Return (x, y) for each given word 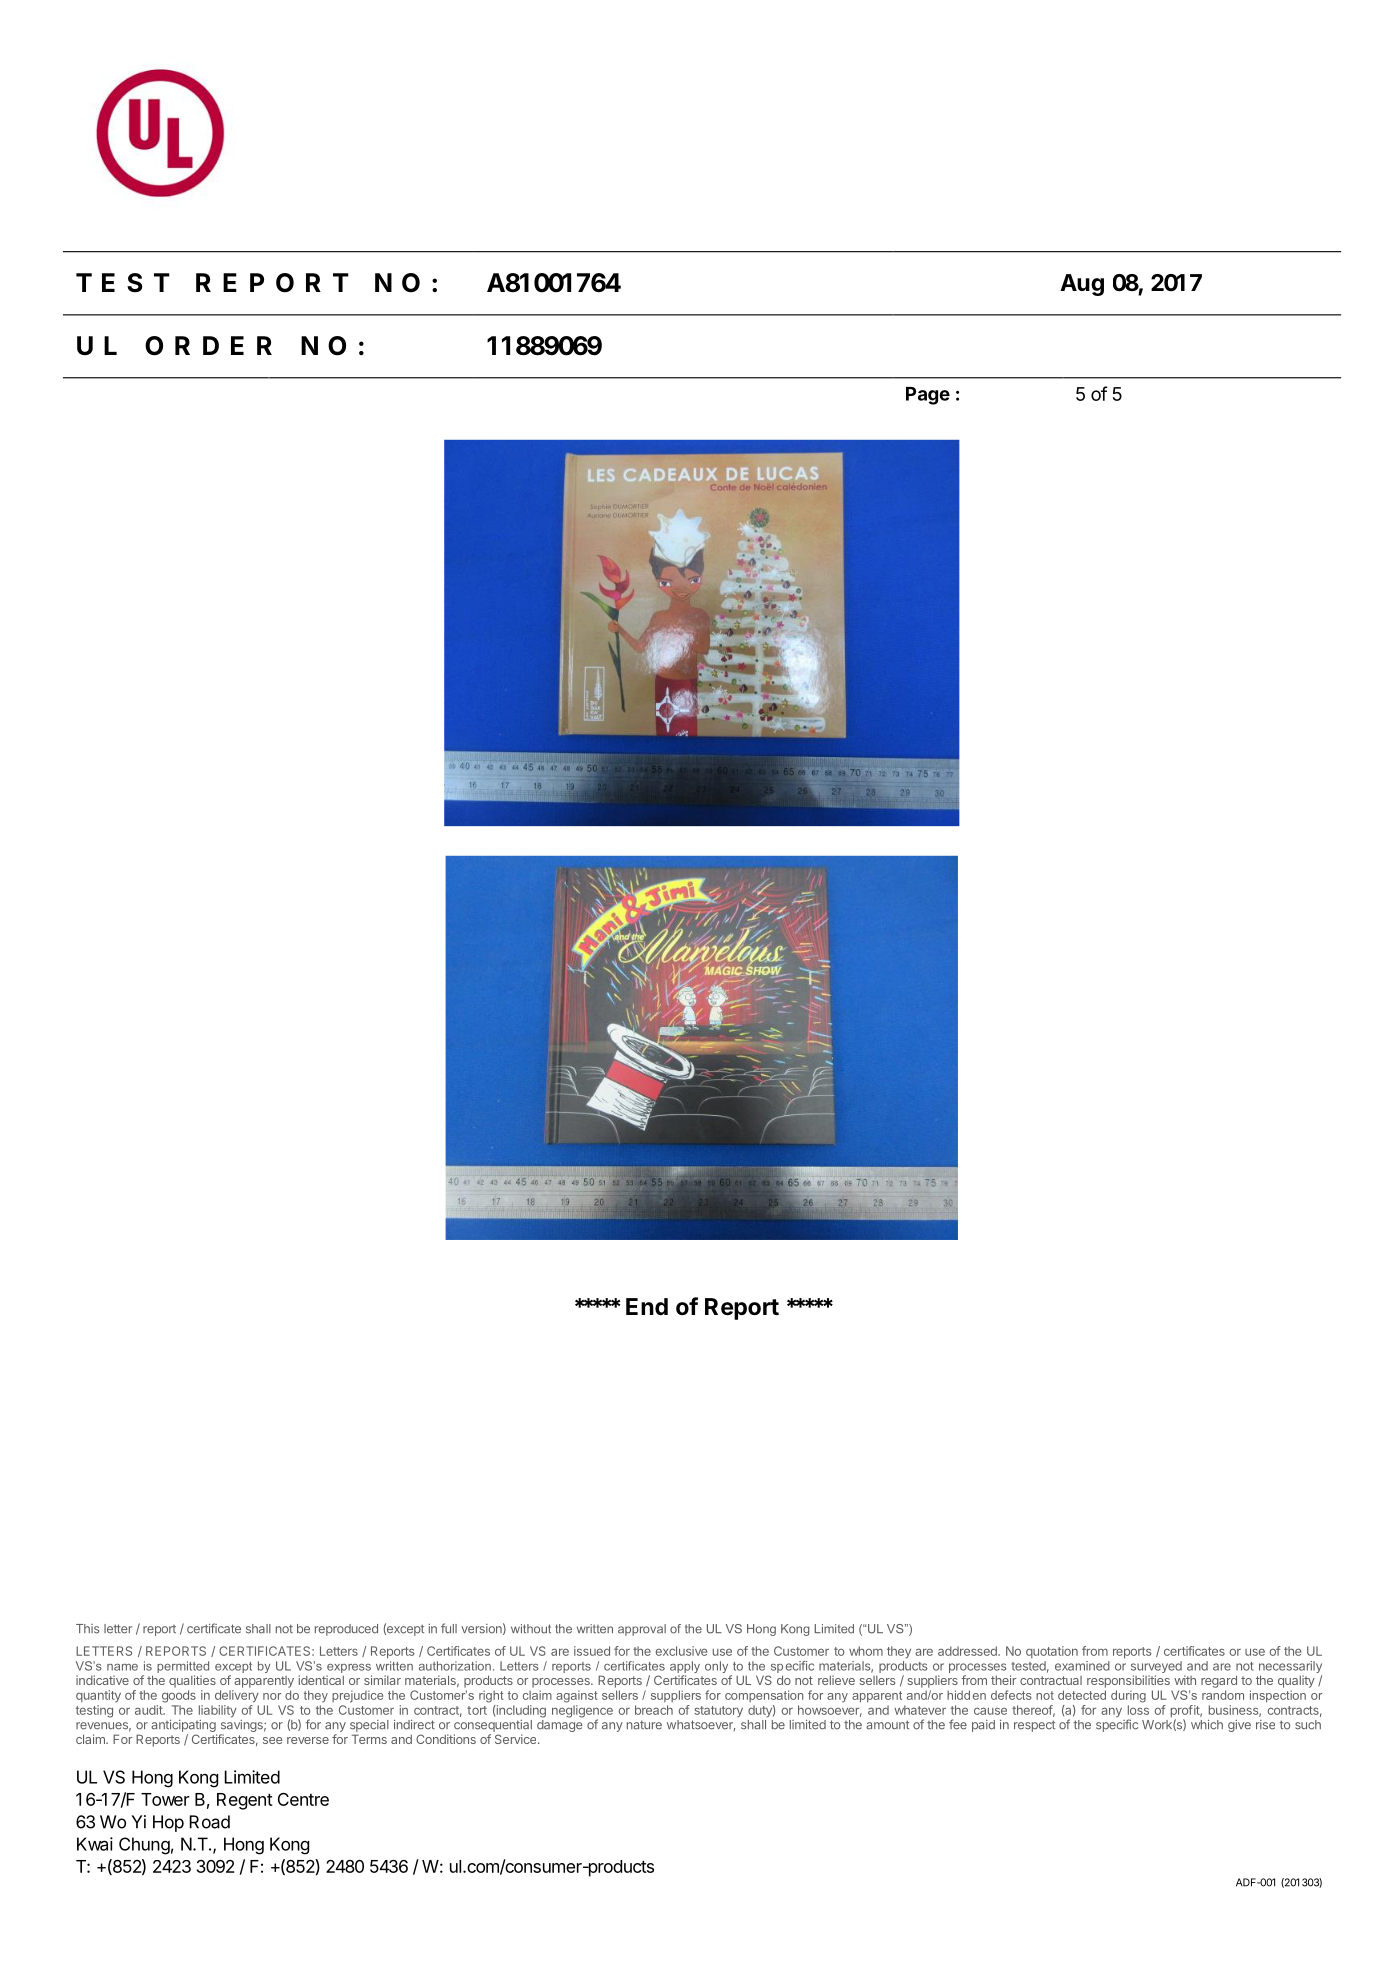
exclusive (681, 1651)
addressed (968, 1651)
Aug (1082, 285)
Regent (245, 1801)
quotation (1052, 1652)
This (88, 1629)
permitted (183, 1667)
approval (642, 1630)
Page (928, 396)
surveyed (1156, 1668)
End (647, 1306)
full (449, 1628)
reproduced (346, 1630)
